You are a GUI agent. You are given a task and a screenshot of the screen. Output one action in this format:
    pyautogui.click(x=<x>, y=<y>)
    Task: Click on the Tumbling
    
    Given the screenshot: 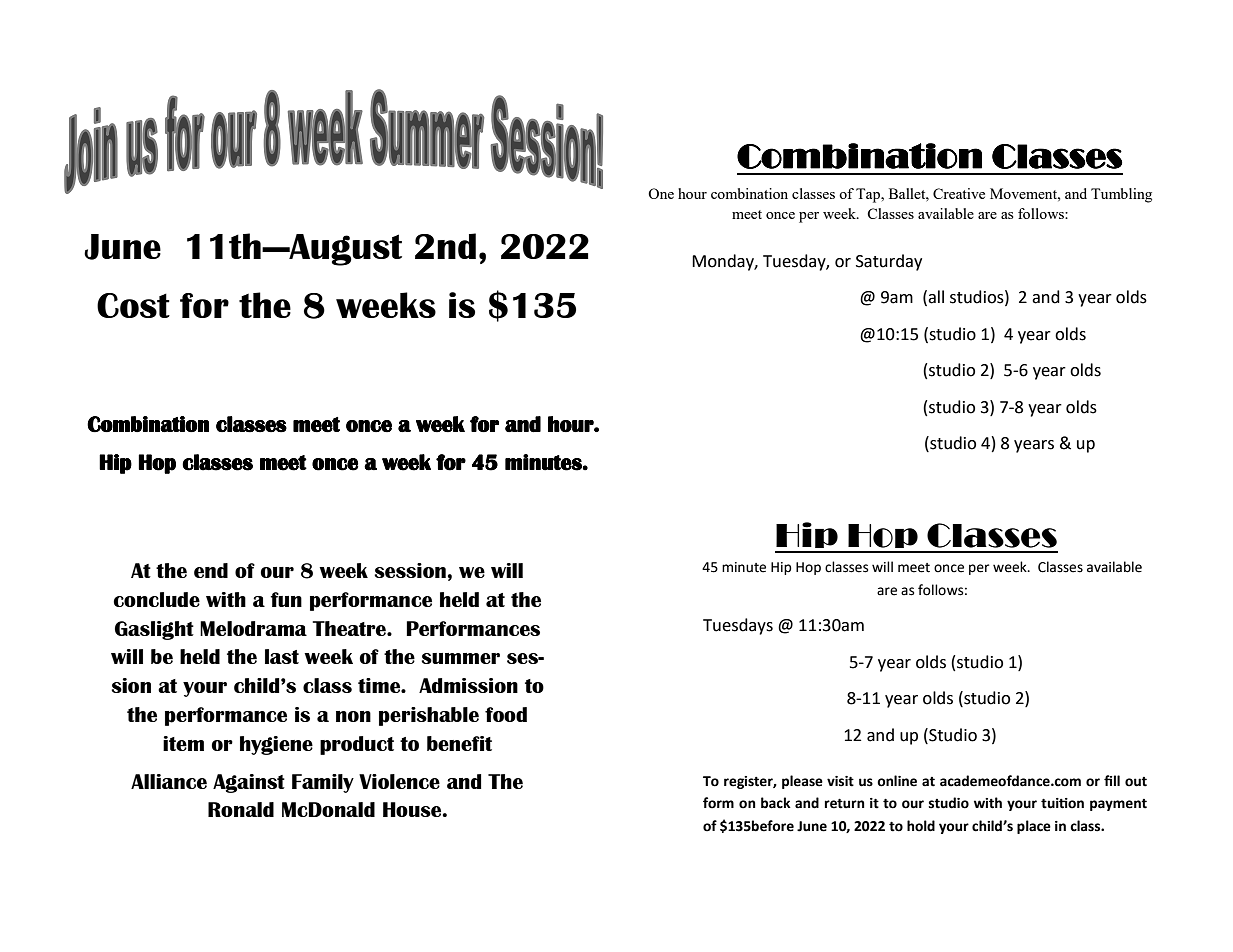 What is the action you would take?
    pyautogui.click(x=1121, y=195)
